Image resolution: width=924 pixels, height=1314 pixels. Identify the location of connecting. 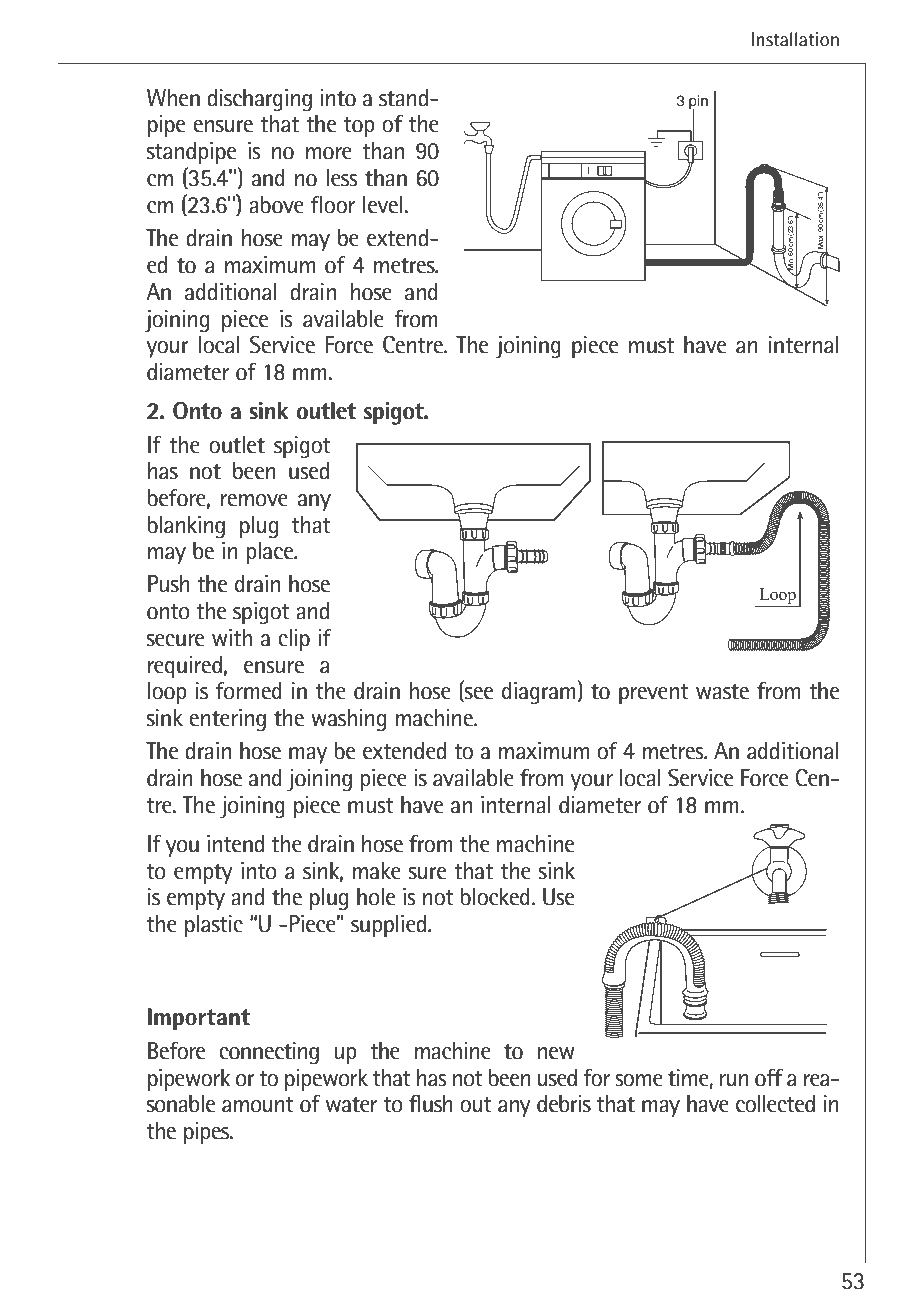
(269, 1053).
